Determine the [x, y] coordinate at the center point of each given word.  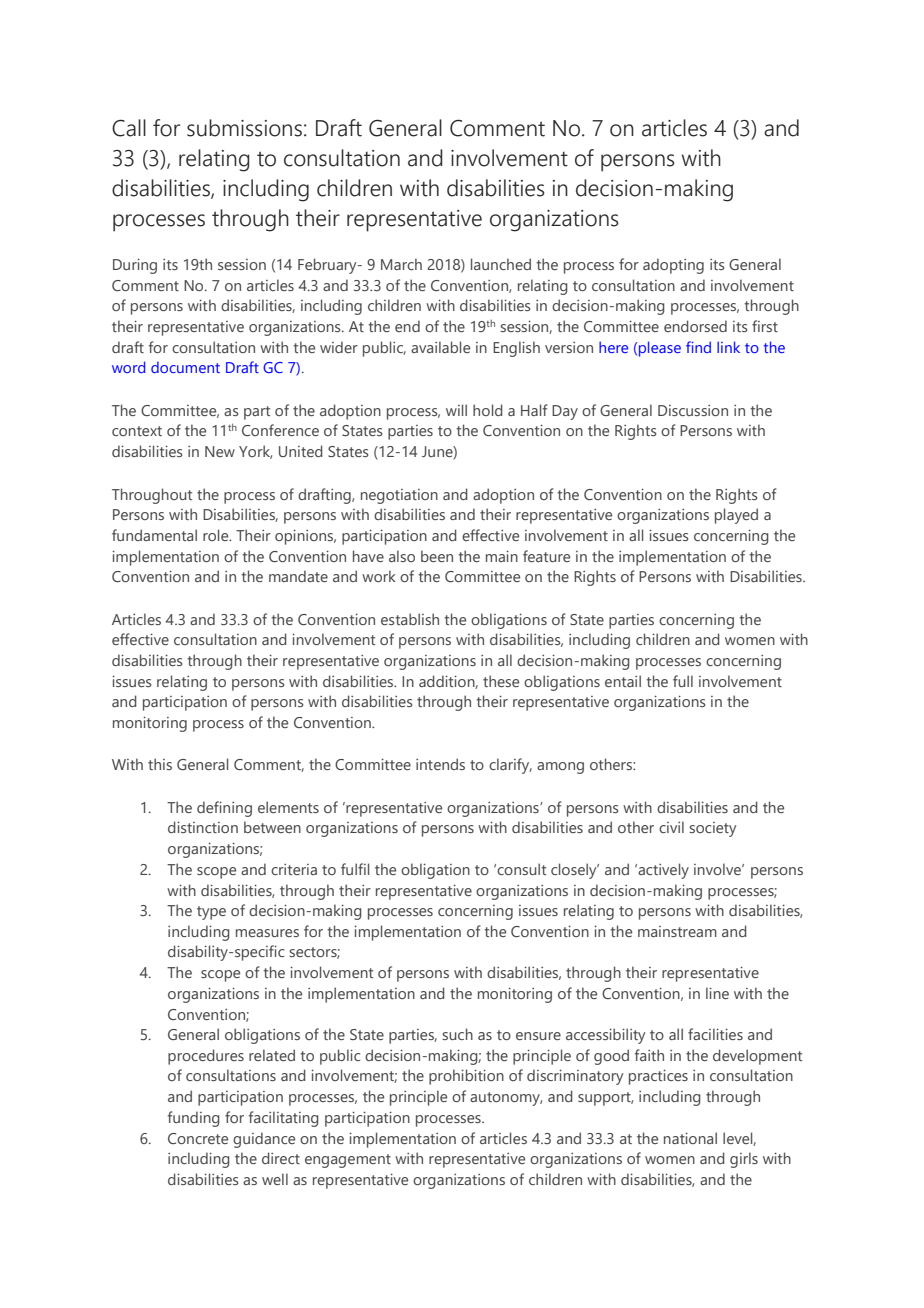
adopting [673, 266]
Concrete [198, 1138]
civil [671, 827]
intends [440, 764]
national [690, 1138]
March [401, 264]
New [220, 451]
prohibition [466, 1077]
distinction [203, 827]
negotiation [399, 496]
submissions [244, 128]
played [736, 516]
